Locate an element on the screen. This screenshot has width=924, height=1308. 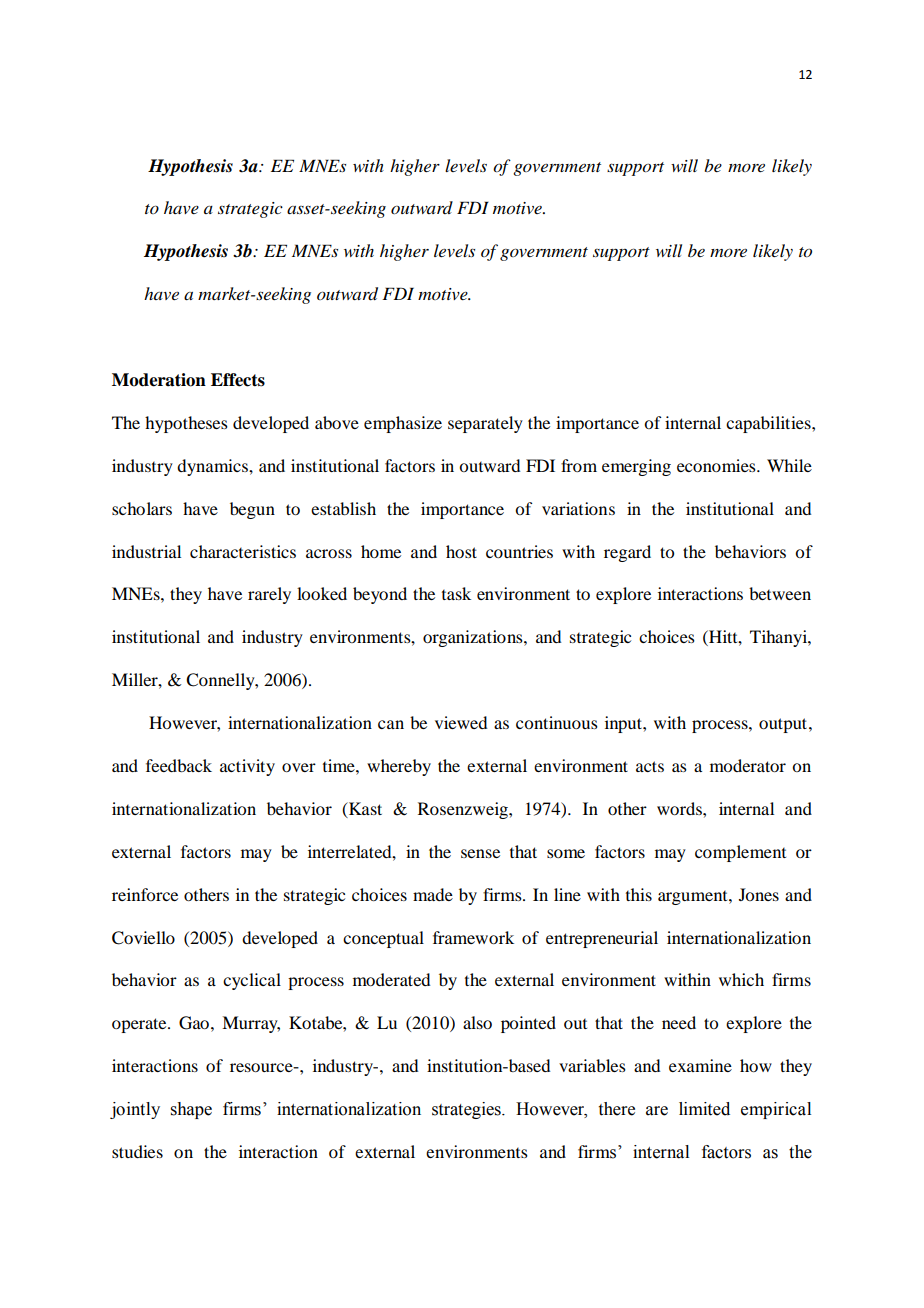
moderator is located at coordinates (748, 765).
